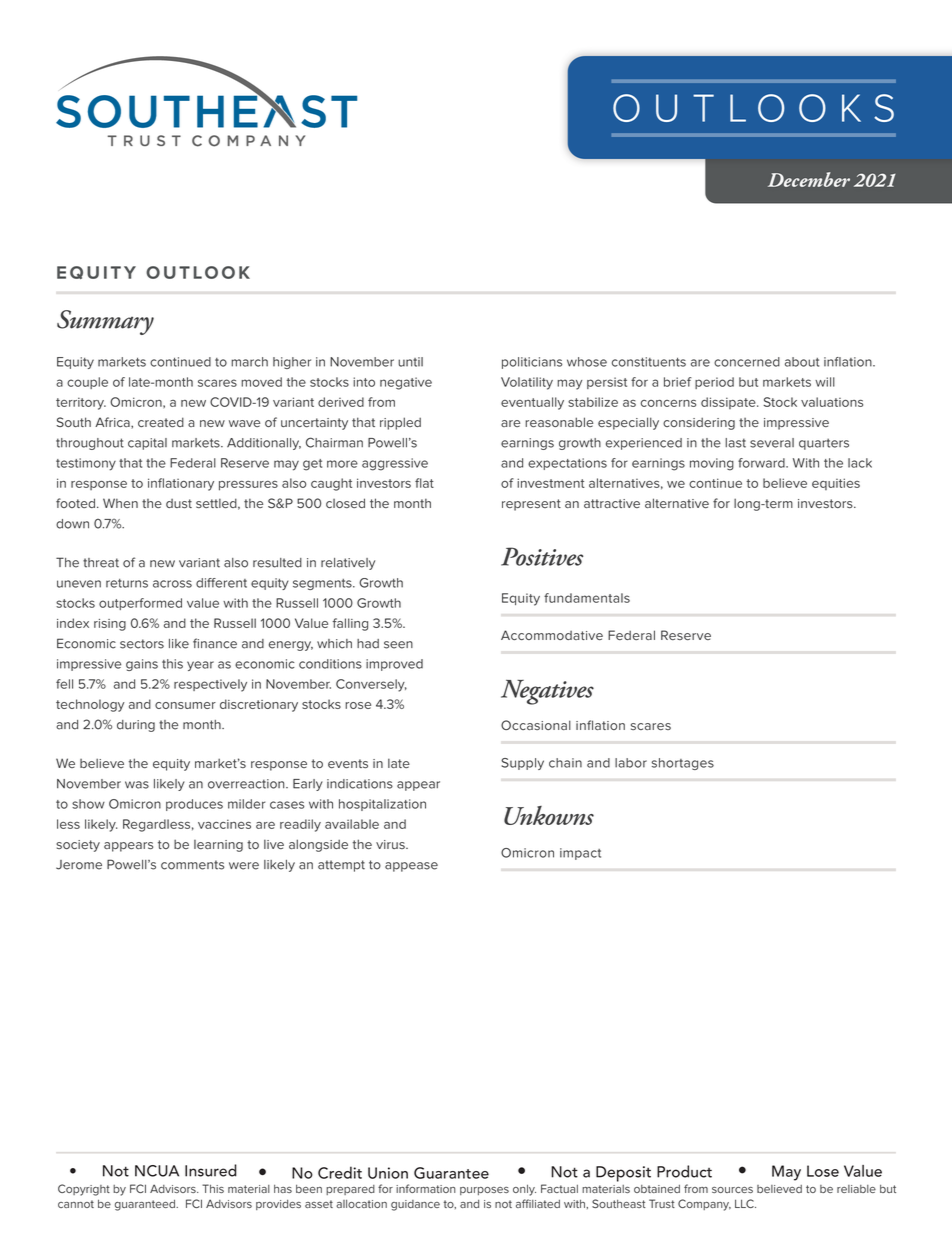 This screenshot has height=1233, width=952. What do you see at coordinates (410, 362) in the screenshot?
I see `until` at bounding box center [410, 362].
